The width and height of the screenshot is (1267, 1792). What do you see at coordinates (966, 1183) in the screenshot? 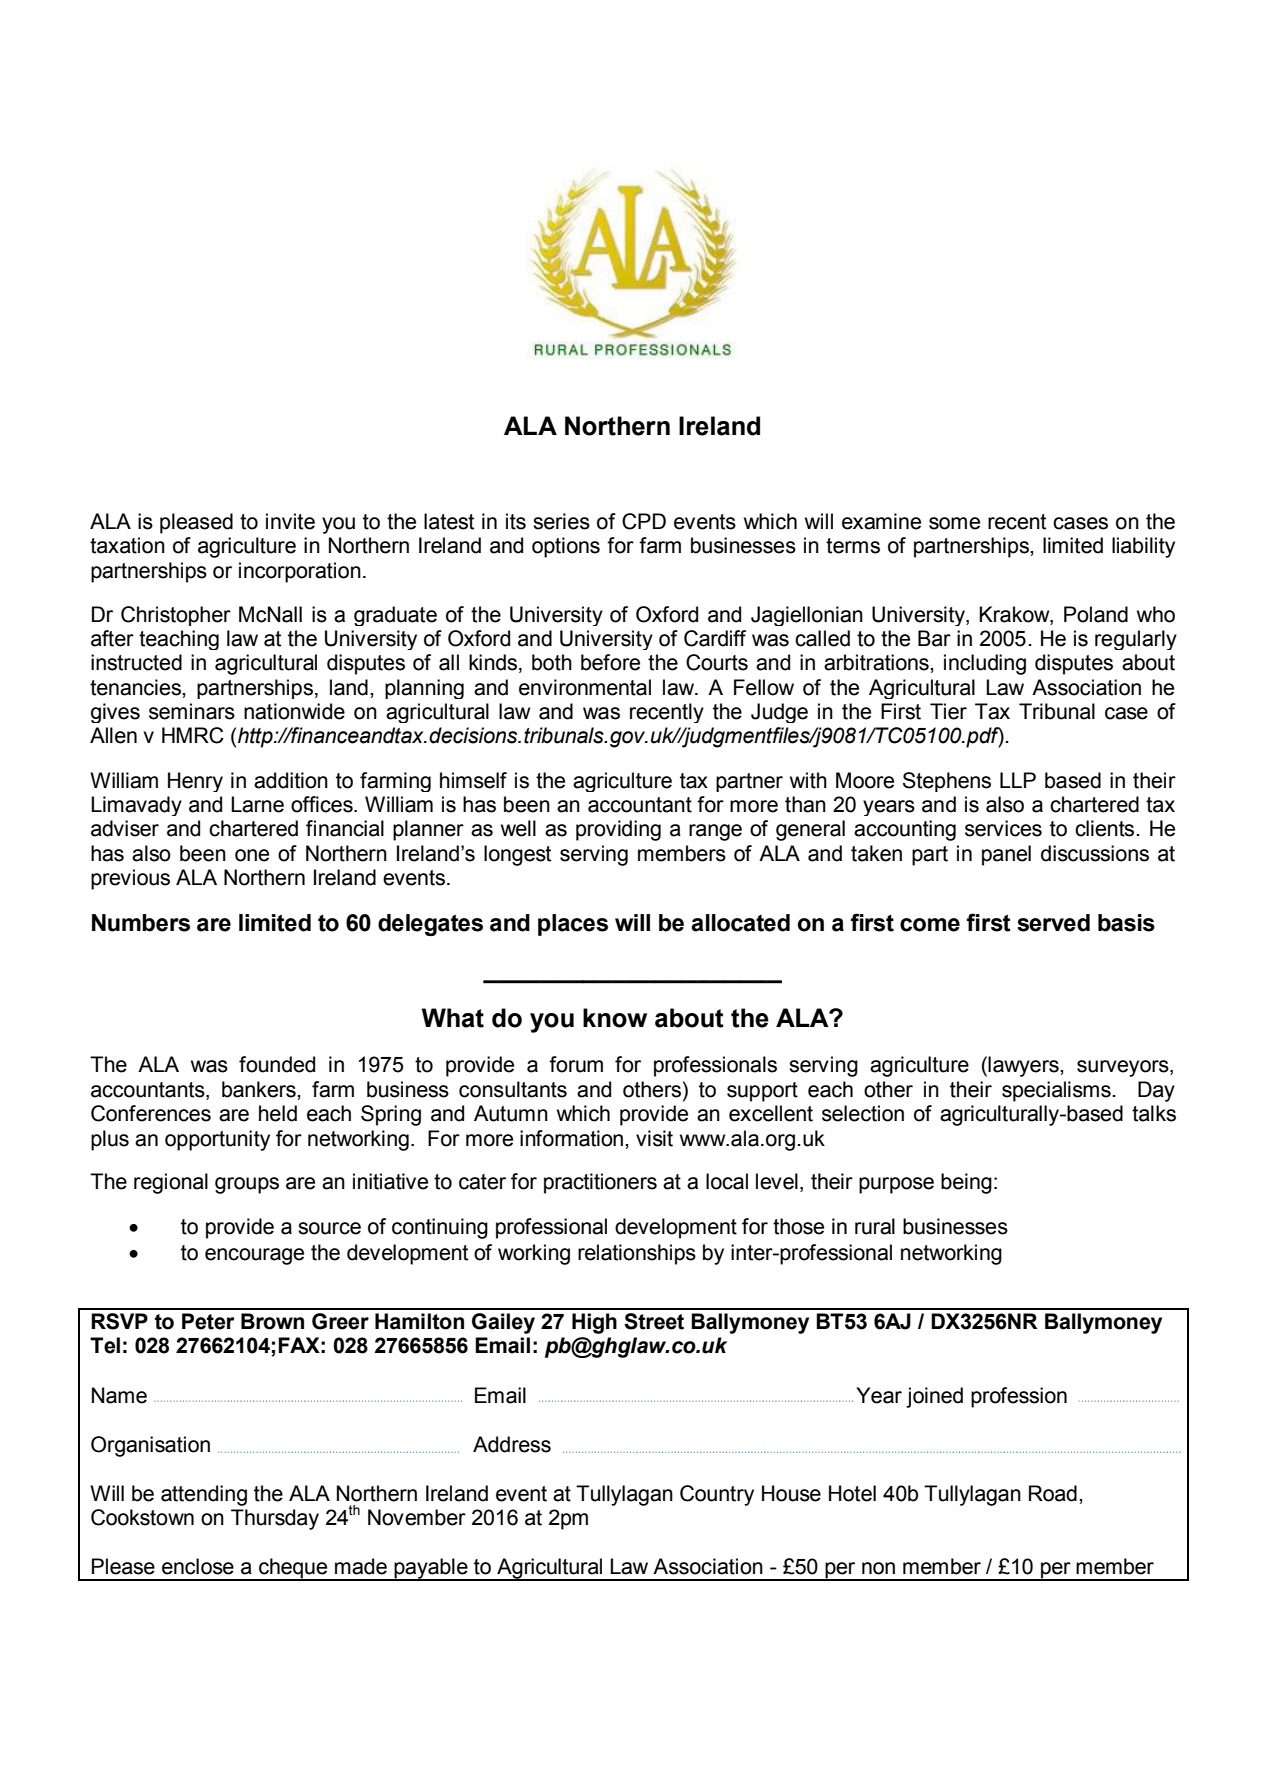
I see `being` at bounding box center [966, 1183].
